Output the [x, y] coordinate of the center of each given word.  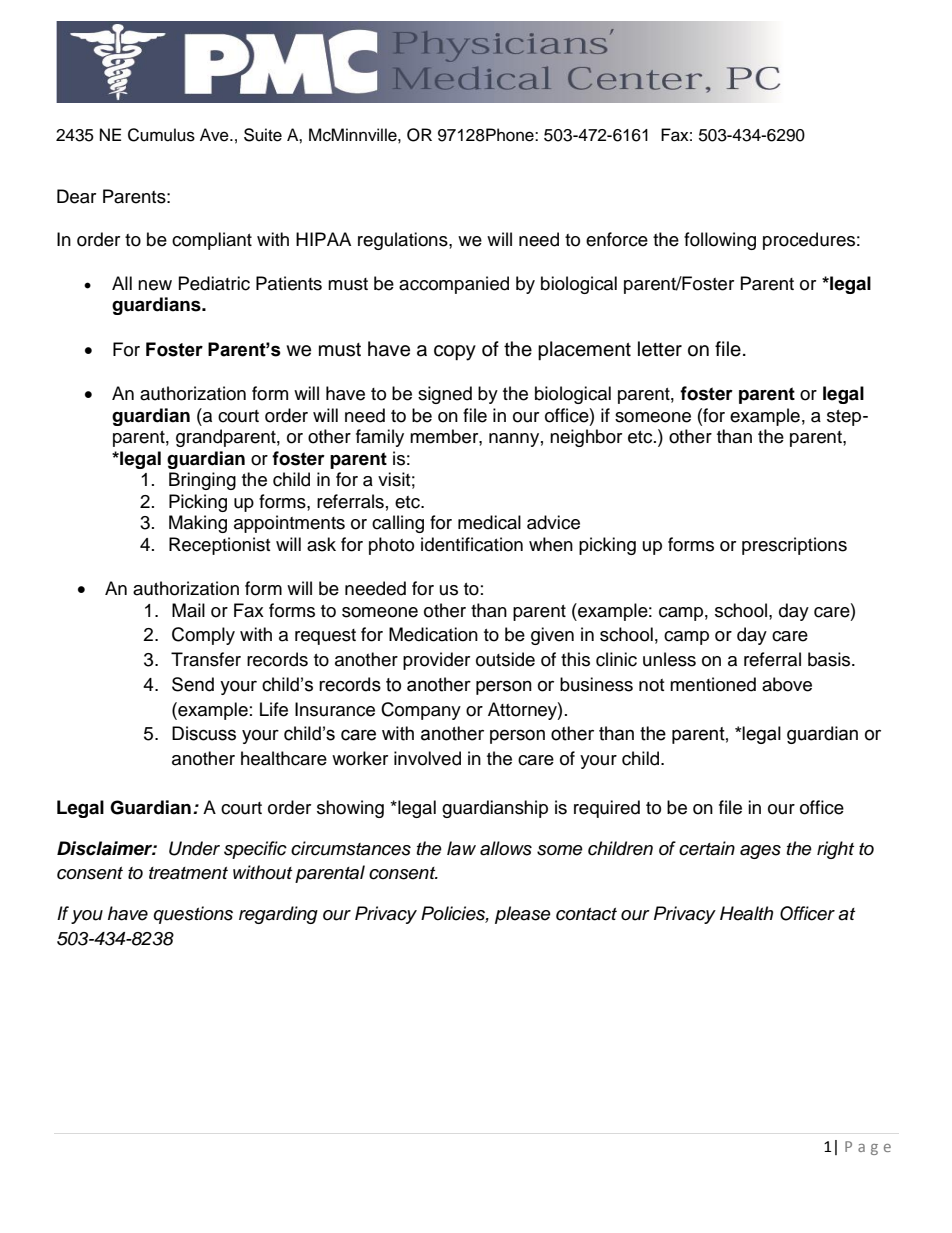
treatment [188, 873]
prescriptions [794, 546]
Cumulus [161, 135]
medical [489, 522]
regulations [404, 241]
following [720, 241]
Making [198, 524]
